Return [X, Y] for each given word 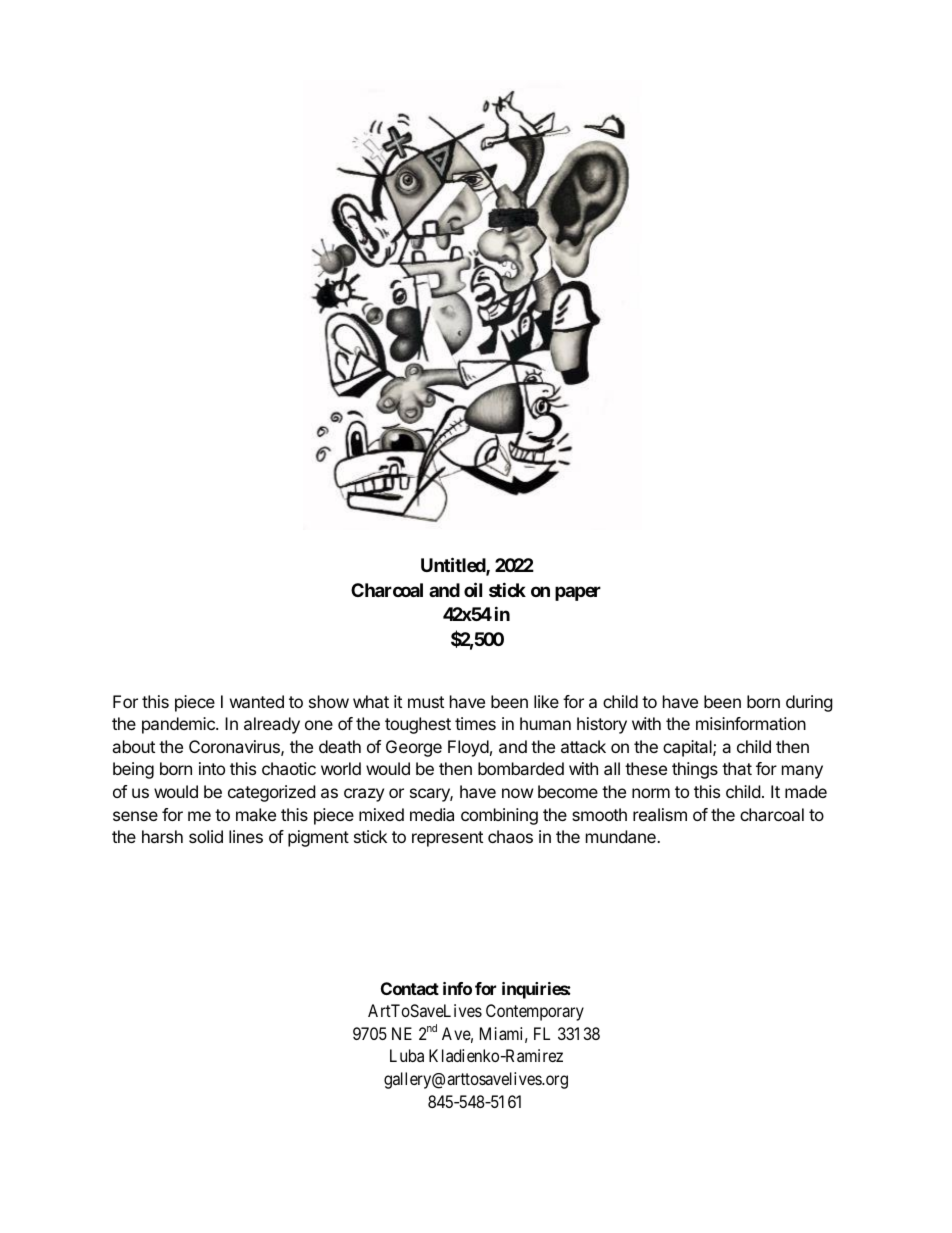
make [256, 814]
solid [206, 836]
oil [473, 589]
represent [447, 839]
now [518, 793]
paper [578, 593]
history [602, 725]
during [809, 703]
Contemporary [535, 1012]
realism [660, 814]
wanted [257, 701]
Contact [410, 988]
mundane [622, 836]
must [426, 702]
